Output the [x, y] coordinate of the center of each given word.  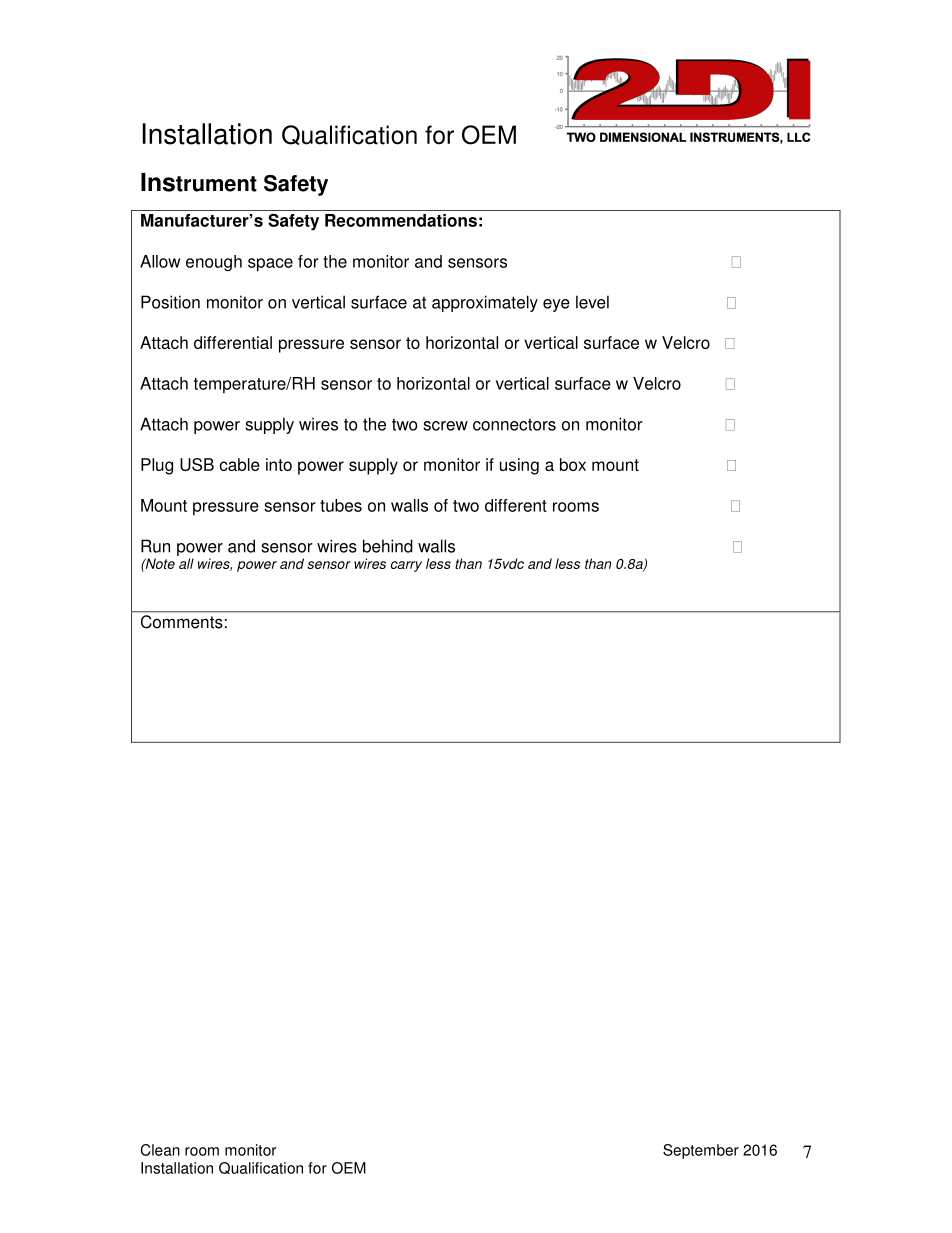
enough [214, 263]
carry [406, 566]
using [519, 466]
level [592, 302]
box [573, 464]
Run [155, 546]
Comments [182, 622]
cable [240, 464]
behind [388, 546]
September [701, 1151]
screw [445, 426]
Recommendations [401, 220]
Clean [160, 1150]
